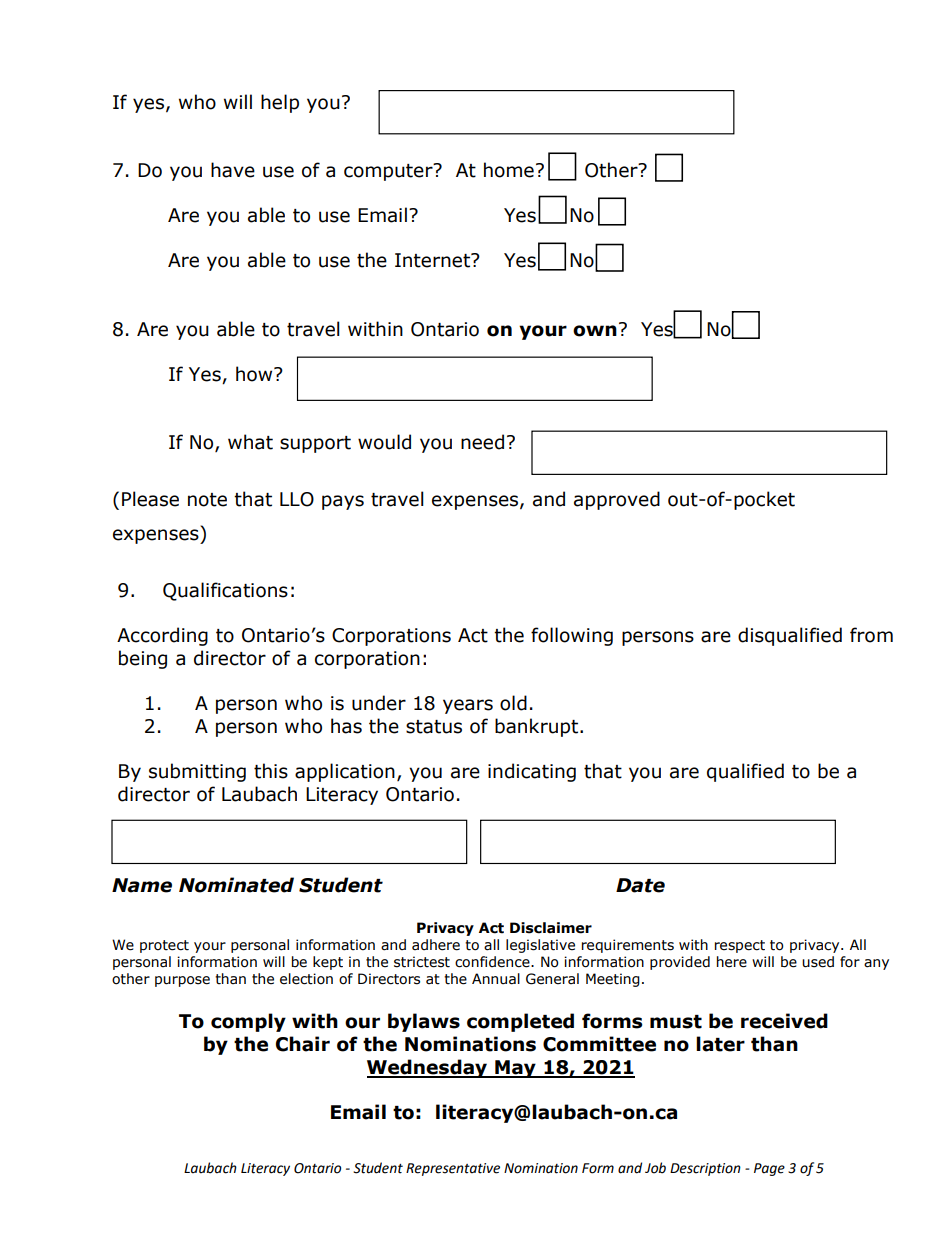 Image resolution: width=952 pixels, height=1233 pixels. I want to click on Chair, so click(303, 1044).
